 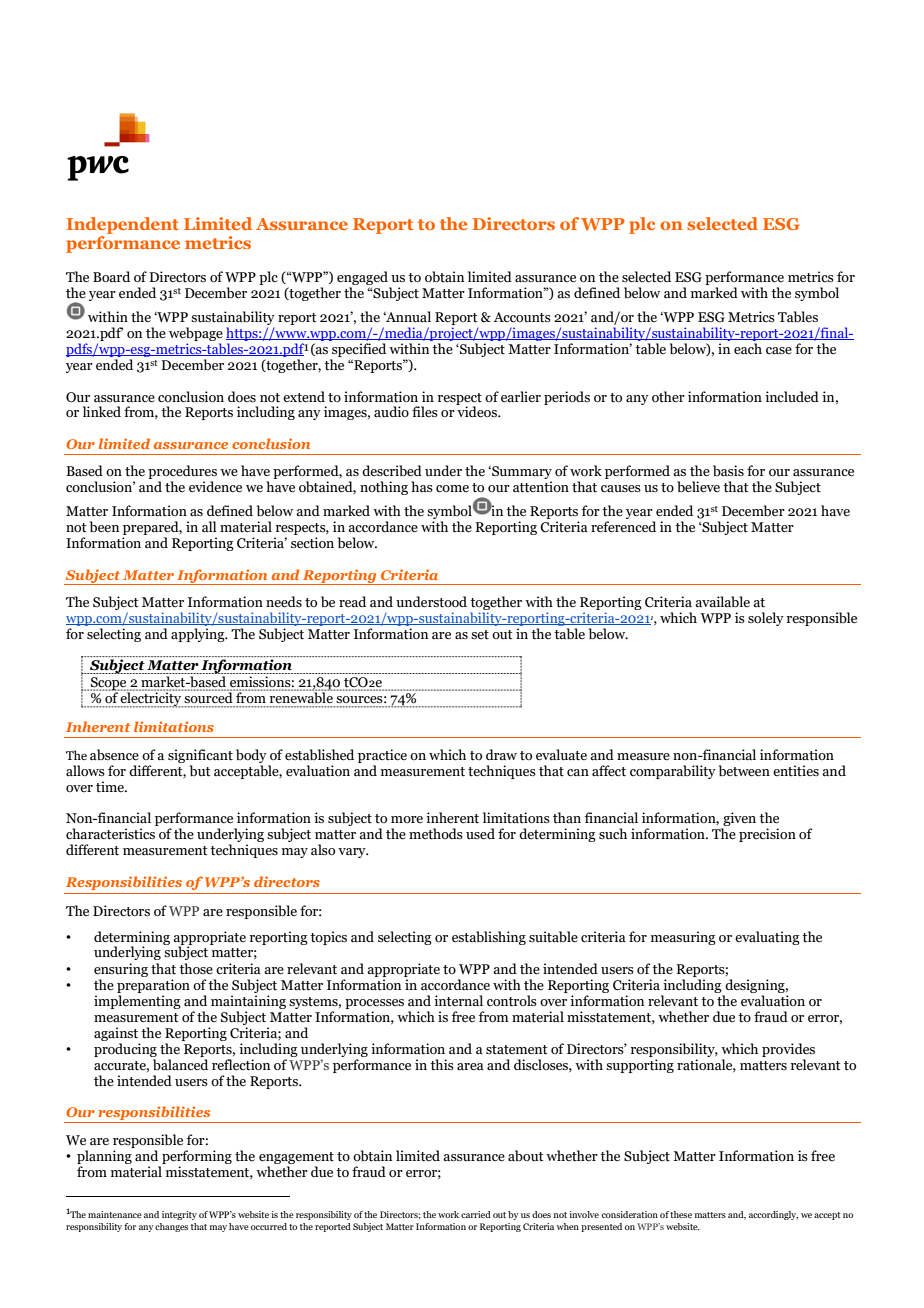 I want to click on engaged, so click(x=362, y=278).
